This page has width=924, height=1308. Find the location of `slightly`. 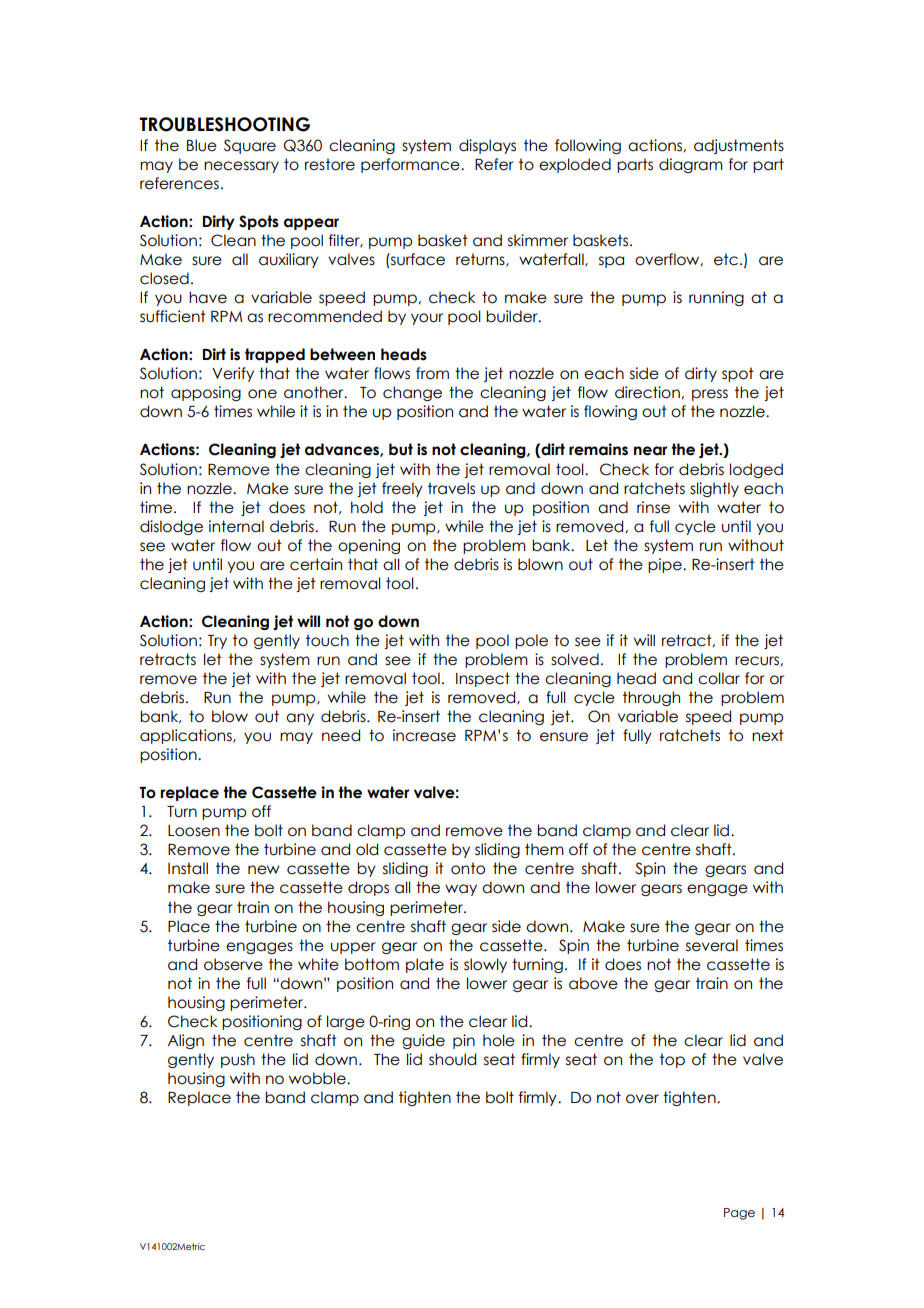

slightly is located at coordinates (714, 489).
